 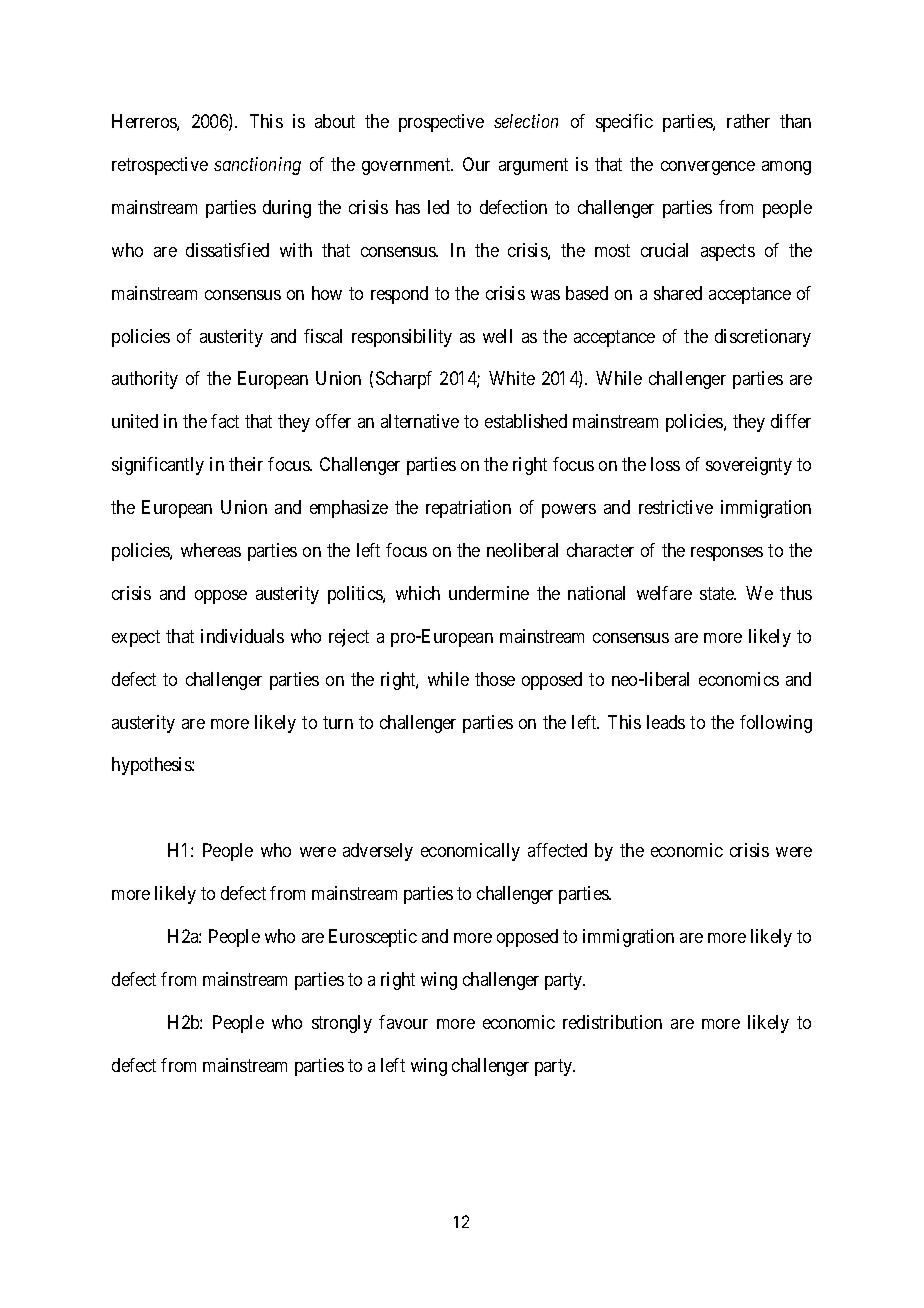 I want to click on favour, so click(x=403, y=1022).
